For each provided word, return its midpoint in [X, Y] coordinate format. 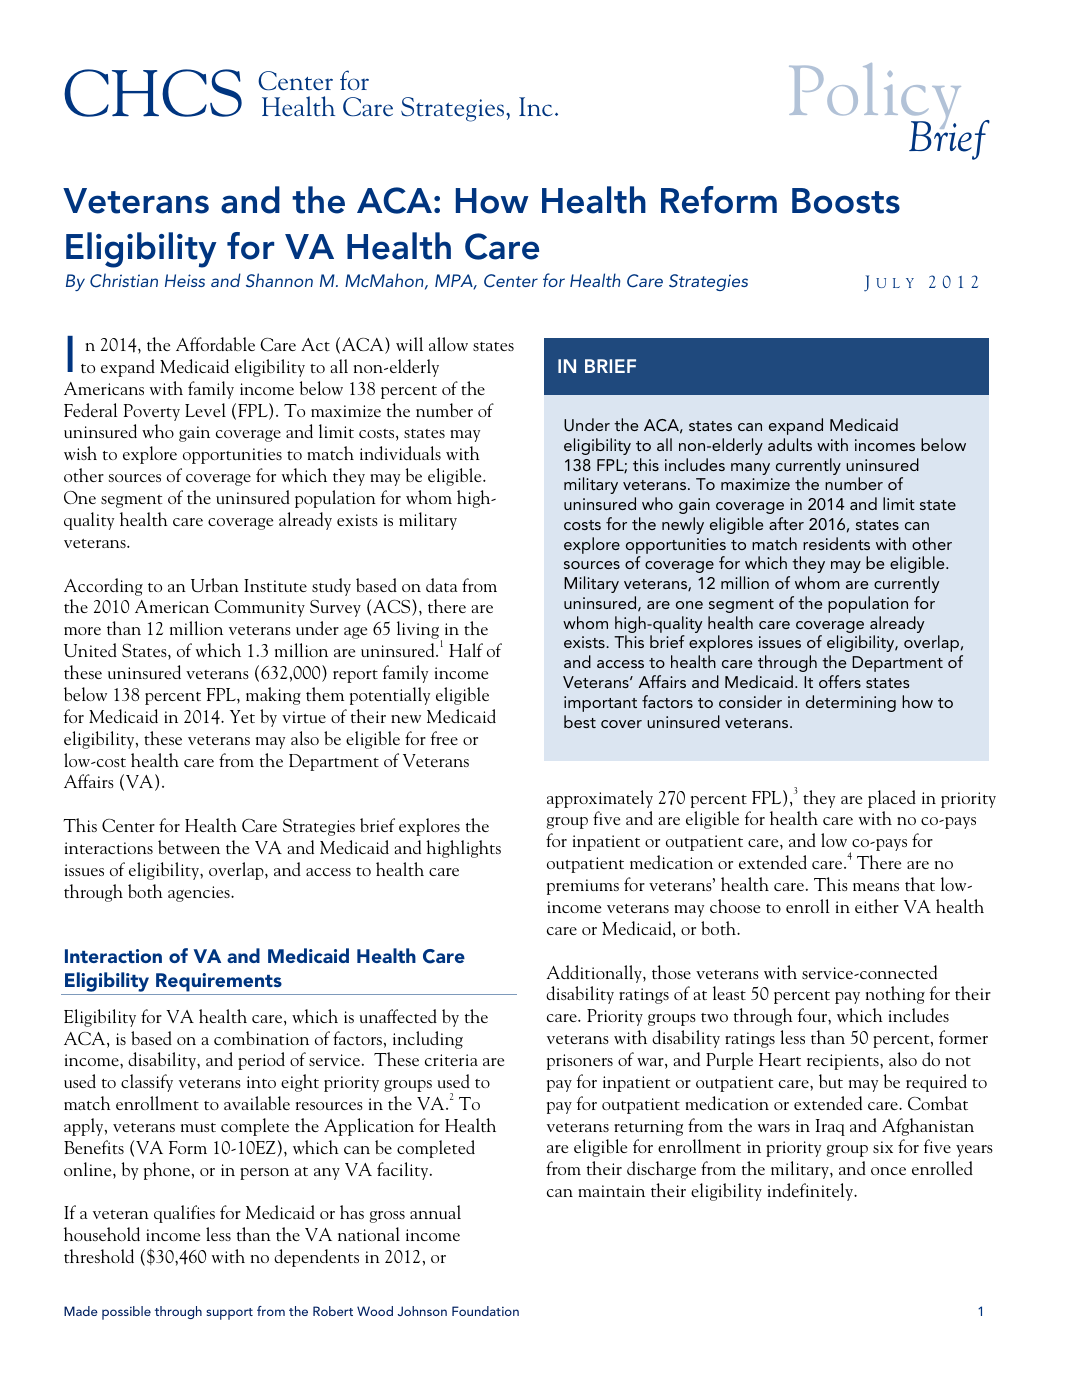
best [580, 721]
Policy [875, 97]
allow [448, 344]
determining [851, 703]
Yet [242, 716]
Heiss [185, 280]
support [229, 1314]
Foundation [485, 1311]
